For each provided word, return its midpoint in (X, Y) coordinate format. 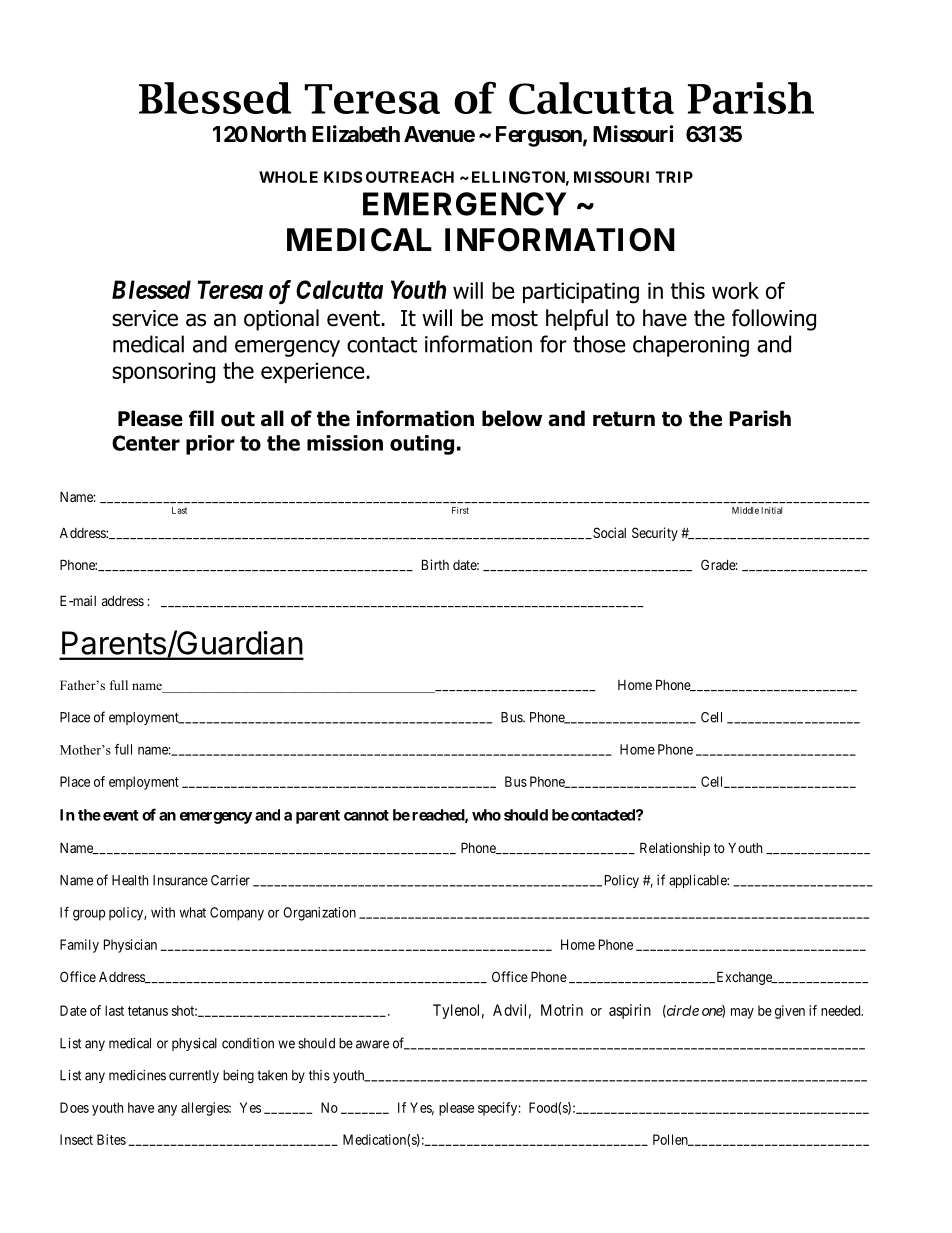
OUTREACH (410, 177)
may (742, 1013)
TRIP (674, 177)
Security (655, 534)
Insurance (180, 880)
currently (194, 1076)
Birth (435, 564)
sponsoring (163, 373)
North (278, 134)
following (774, 320)
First (460, 510)
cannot (366, 815)
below (512, 418)
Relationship (675, 849)
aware (372, 1044)
